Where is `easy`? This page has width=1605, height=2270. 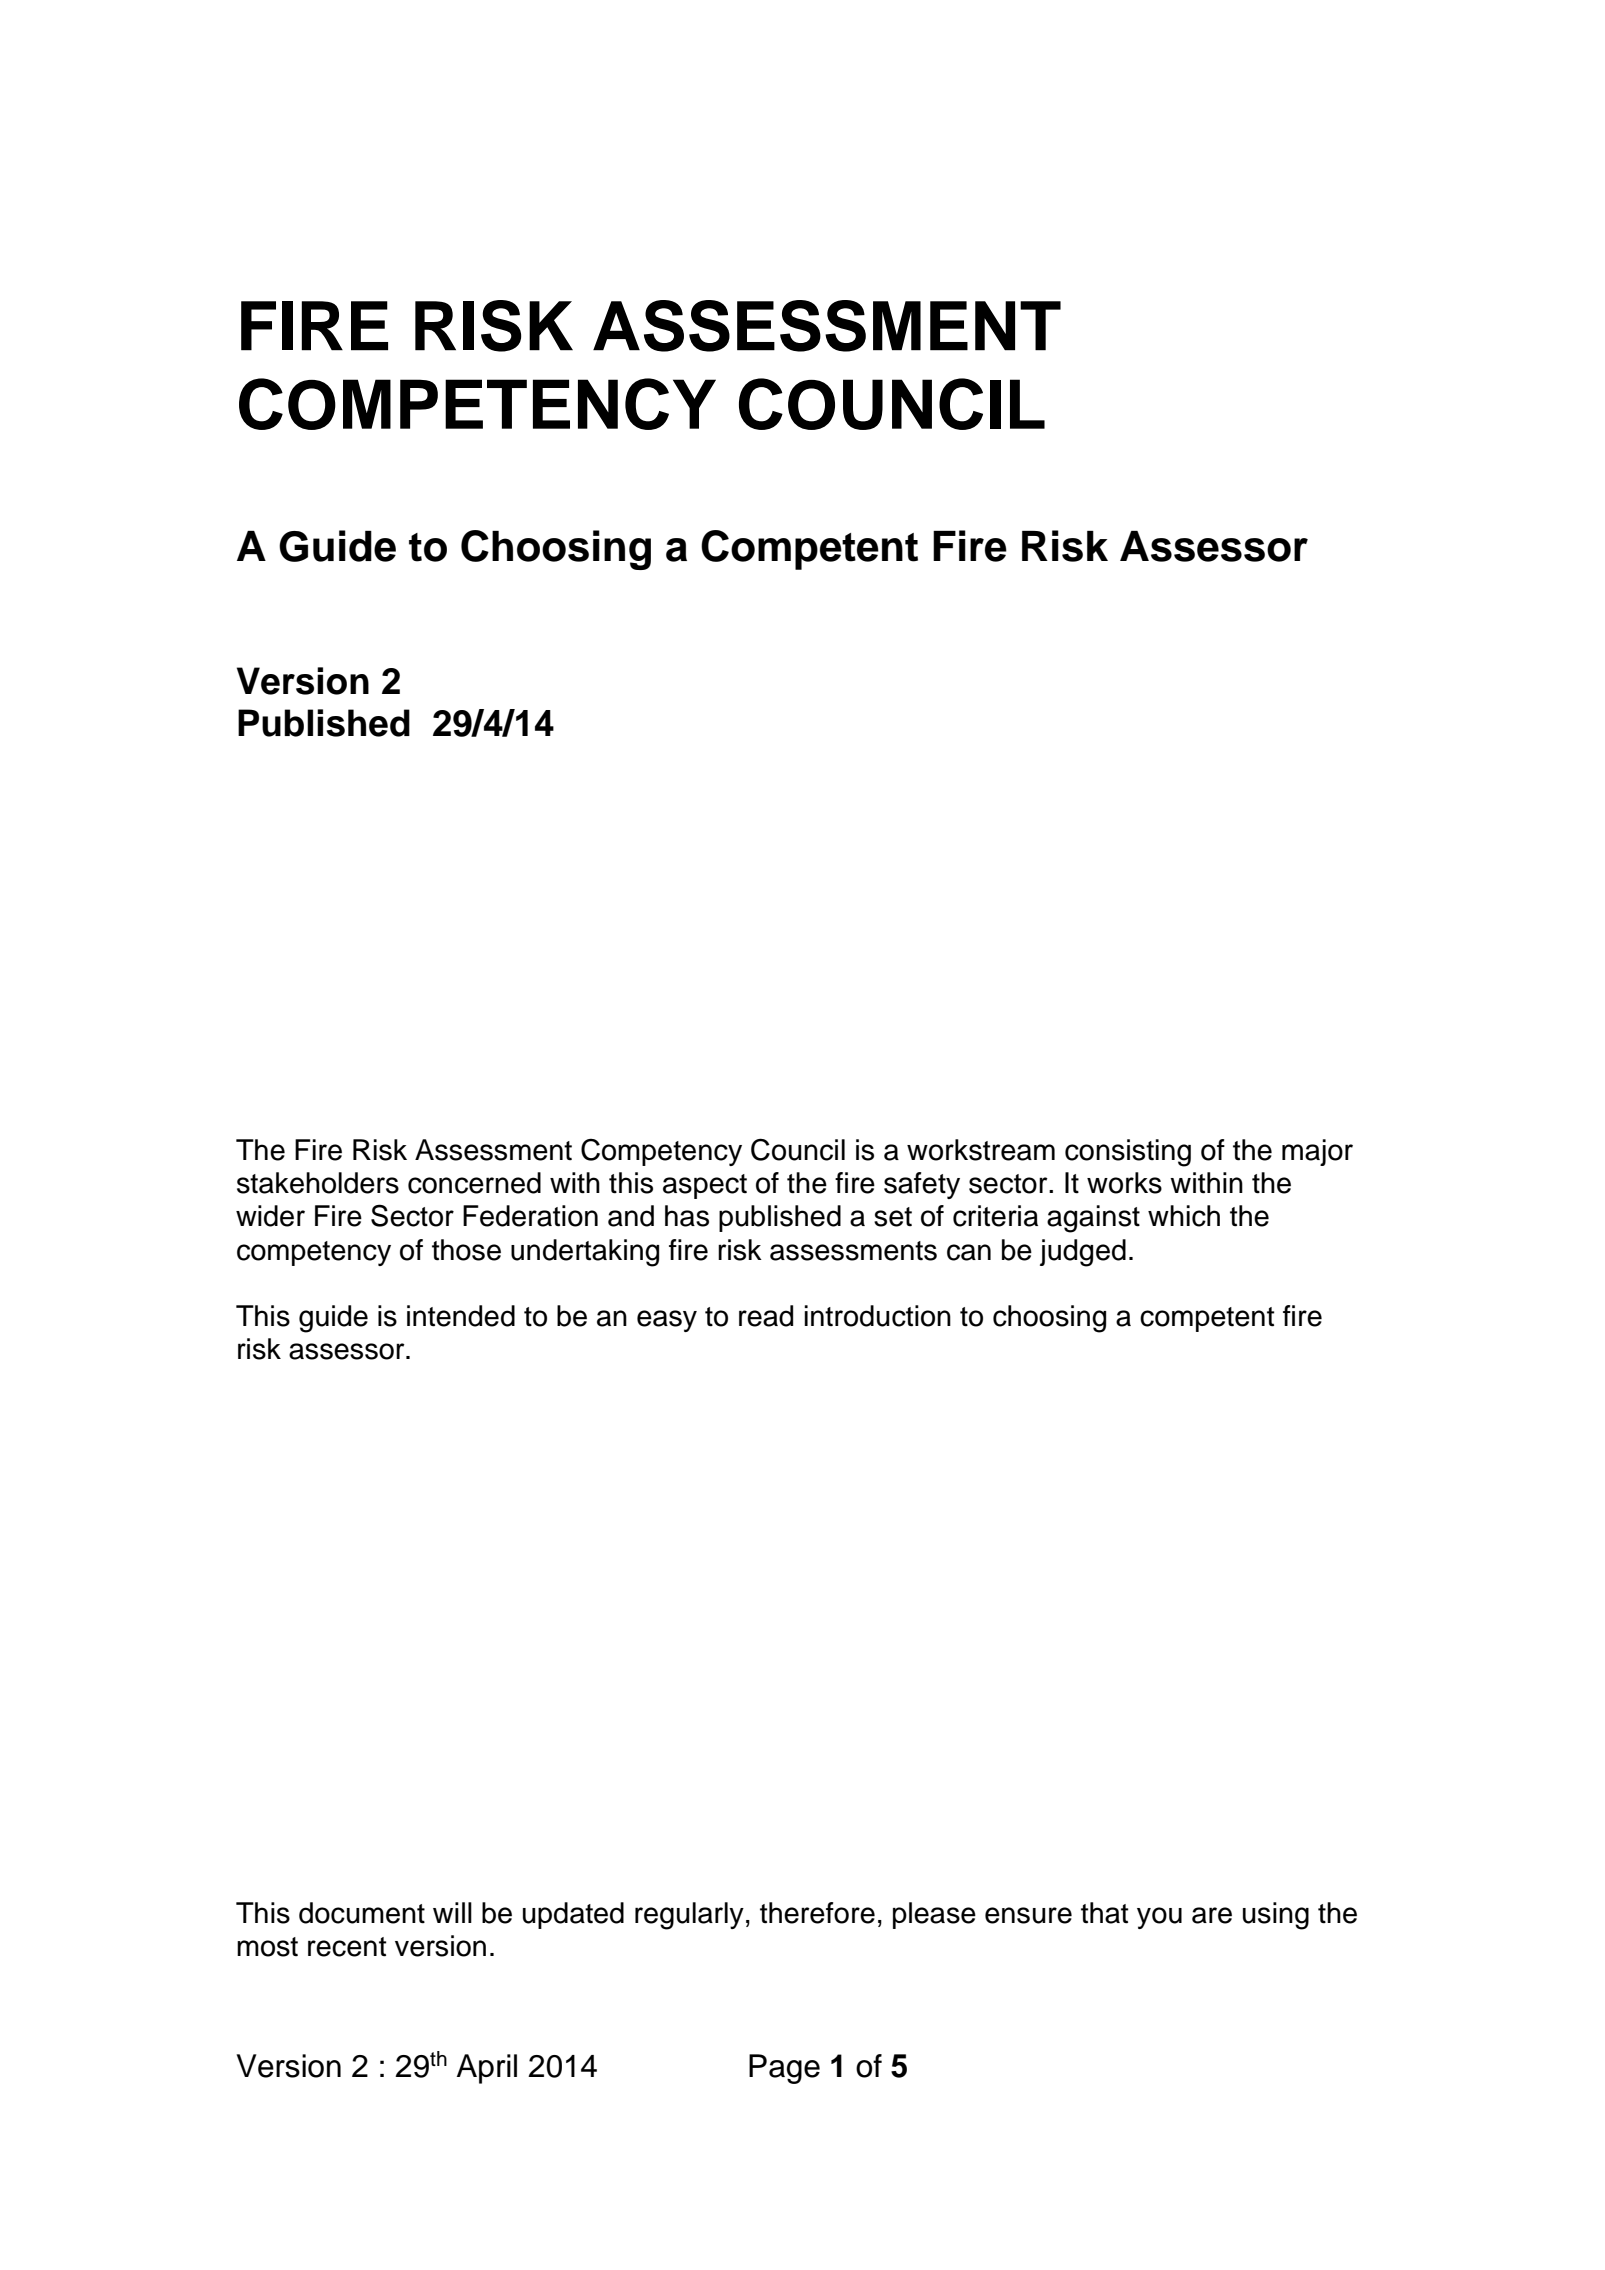 easy is located at coordinates (667, 1321).
